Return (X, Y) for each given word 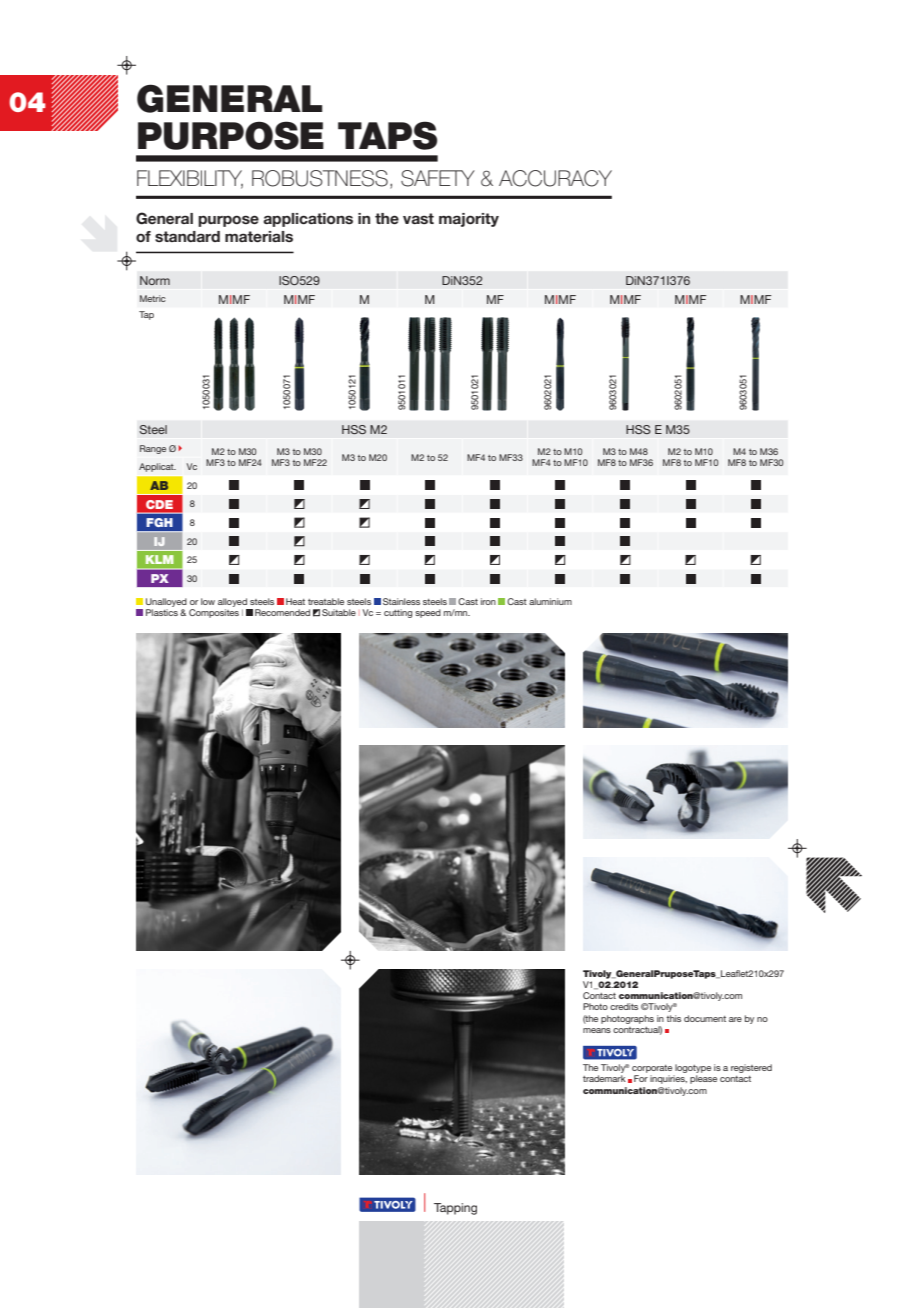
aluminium (550, 601)
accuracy (555, 178)
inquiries (668, 1079)
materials (259, 236)
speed (428, 613)
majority (469, 220)
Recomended (282, 612)
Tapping (455, 1209)
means (597, 1030)
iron (488, 601)
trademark (604, 1078)
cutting (398, 613)
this (673, 1018)
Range (153, 449)
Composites (214, 613)
